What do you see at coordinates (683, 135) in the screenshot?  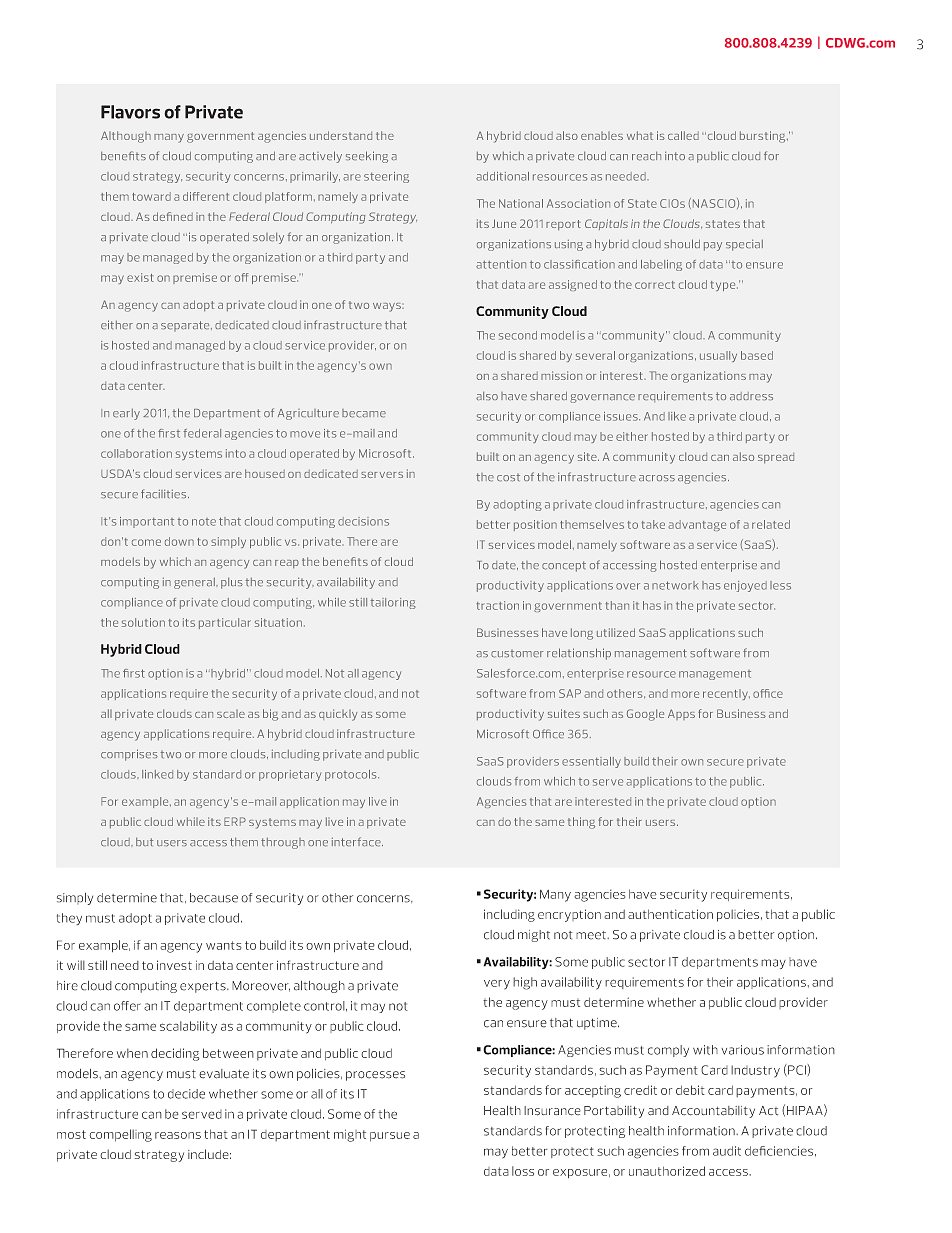 I see `called` at bounding box center [683, 135].
